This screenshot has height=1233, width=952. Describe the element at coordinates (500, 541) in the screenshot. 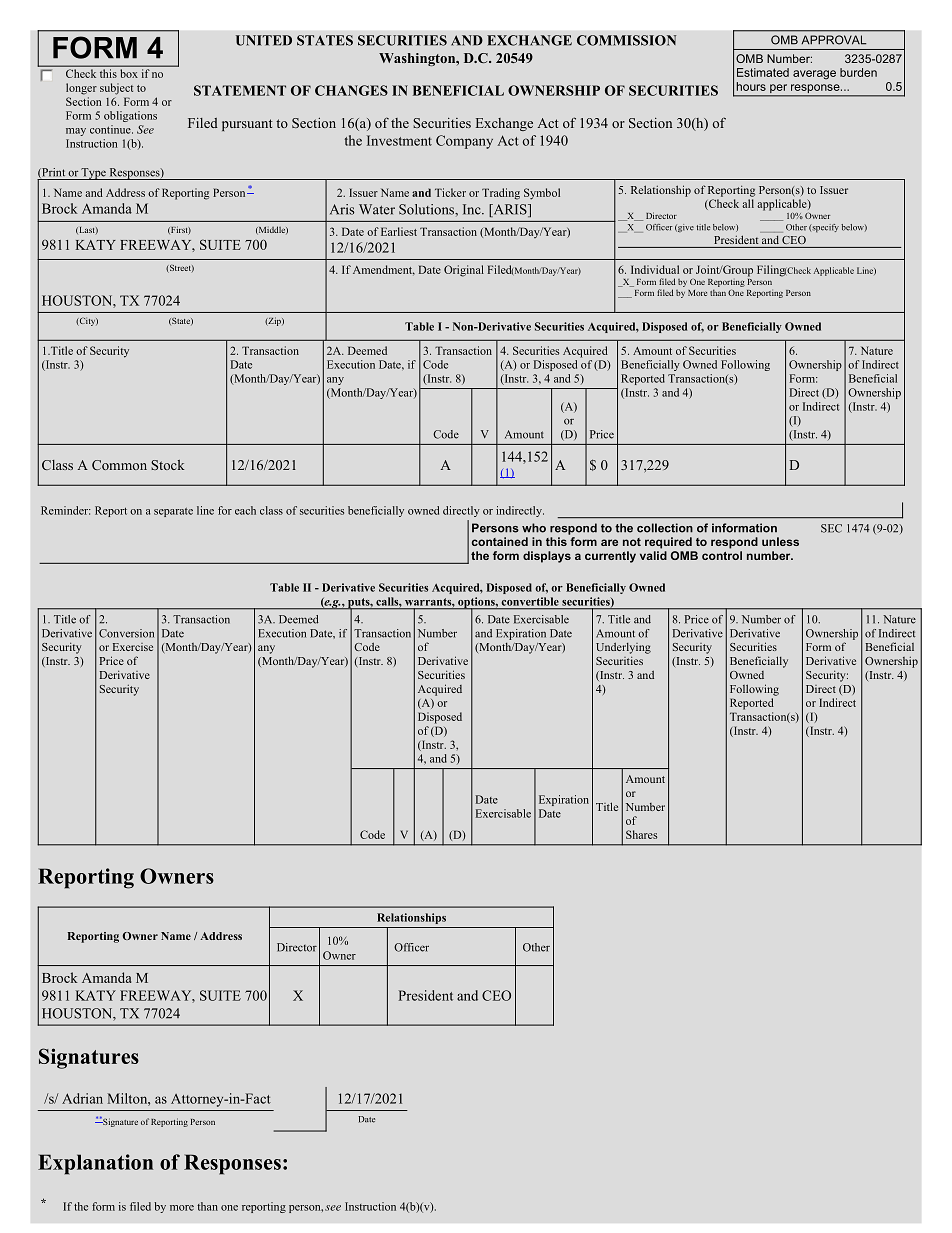

I see `contained` at that location.
